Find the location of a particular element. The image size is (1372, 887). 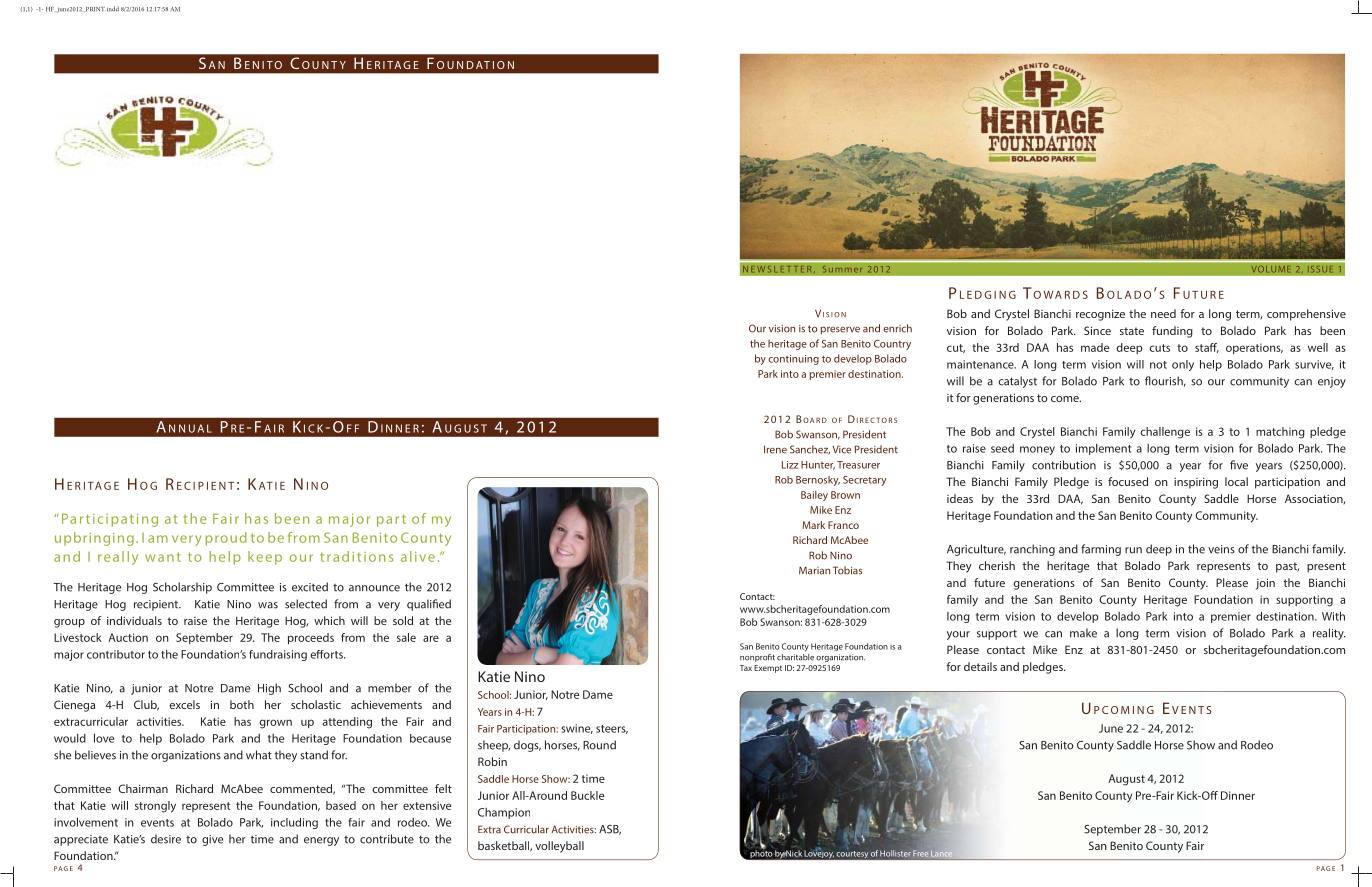

continuing is located at coordinates (793, 360).
